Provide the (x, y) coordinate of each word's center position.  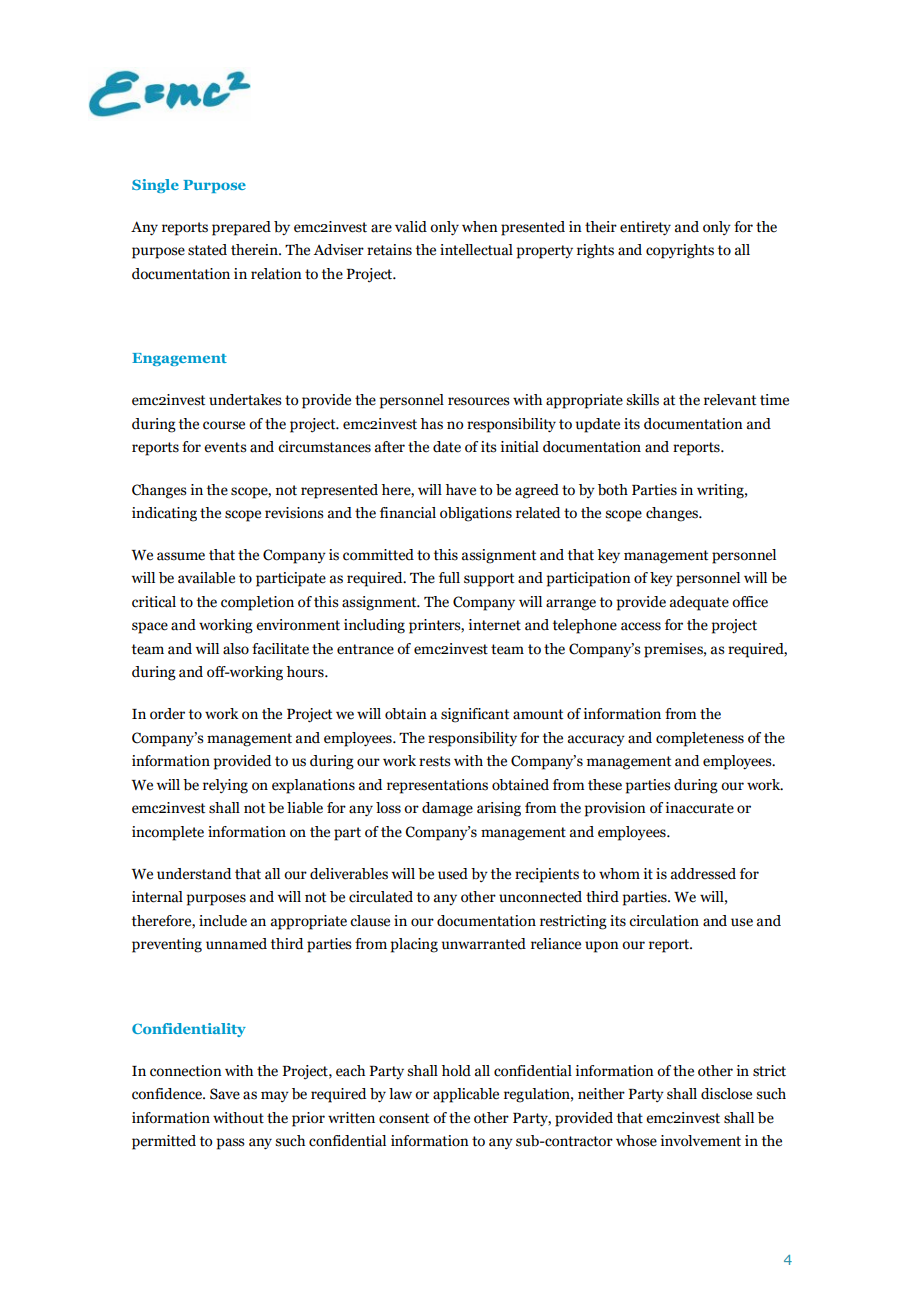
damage (447, 809)
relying (225, 786)
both (613, 490)
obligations (476, 514)
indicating (164, 514)
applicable (466, 1095)
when (480, 227)
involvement (701, 1141)
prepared (241, 228)
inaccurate (700, 808)
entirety (645, 228)
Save (225, 1094)
